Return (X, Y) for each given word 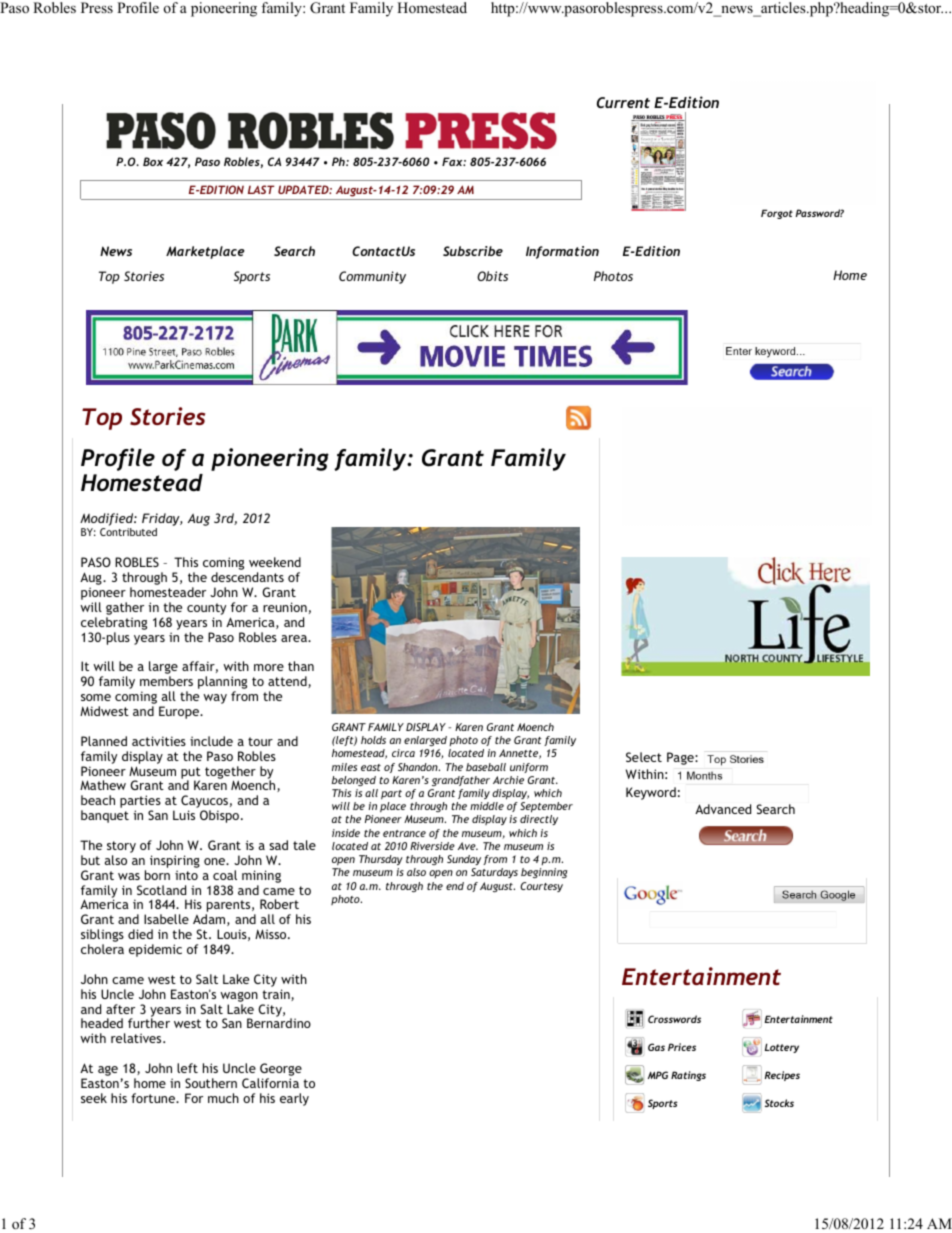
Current (623, 102)
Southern (211, 1083)
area (295, 638)
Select (644, 757)
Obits (492, 276)
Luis (184, 815)
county (206, 610)
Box (153, 161)
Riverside (432, 846)
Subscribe (473, 251)
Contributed (128, 532)
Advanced (723, 809)
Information (562, 252)
